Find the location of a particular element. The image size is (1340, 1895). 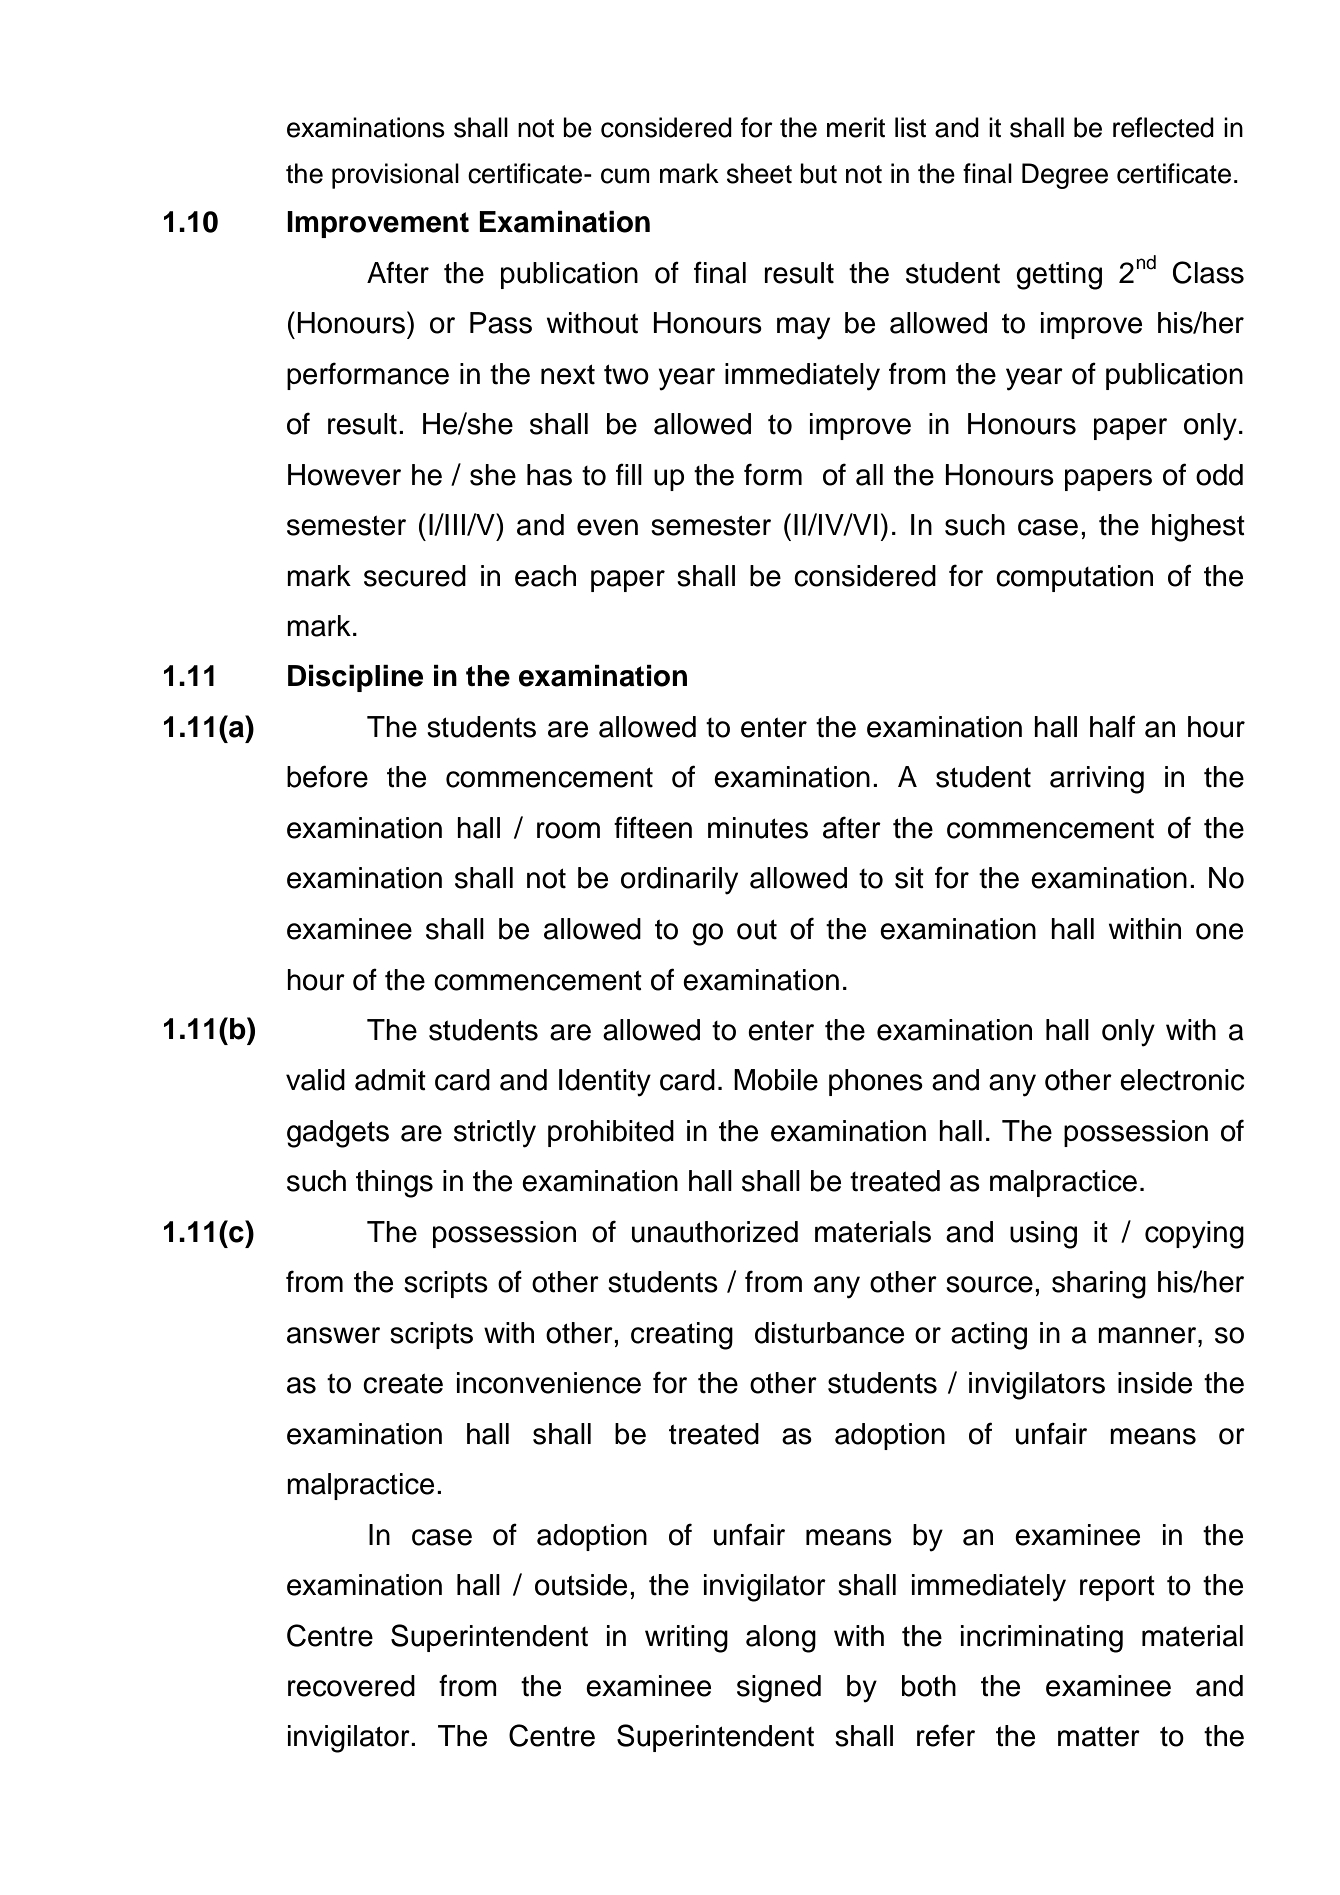

provisional is located at coordinates (395, 176).
